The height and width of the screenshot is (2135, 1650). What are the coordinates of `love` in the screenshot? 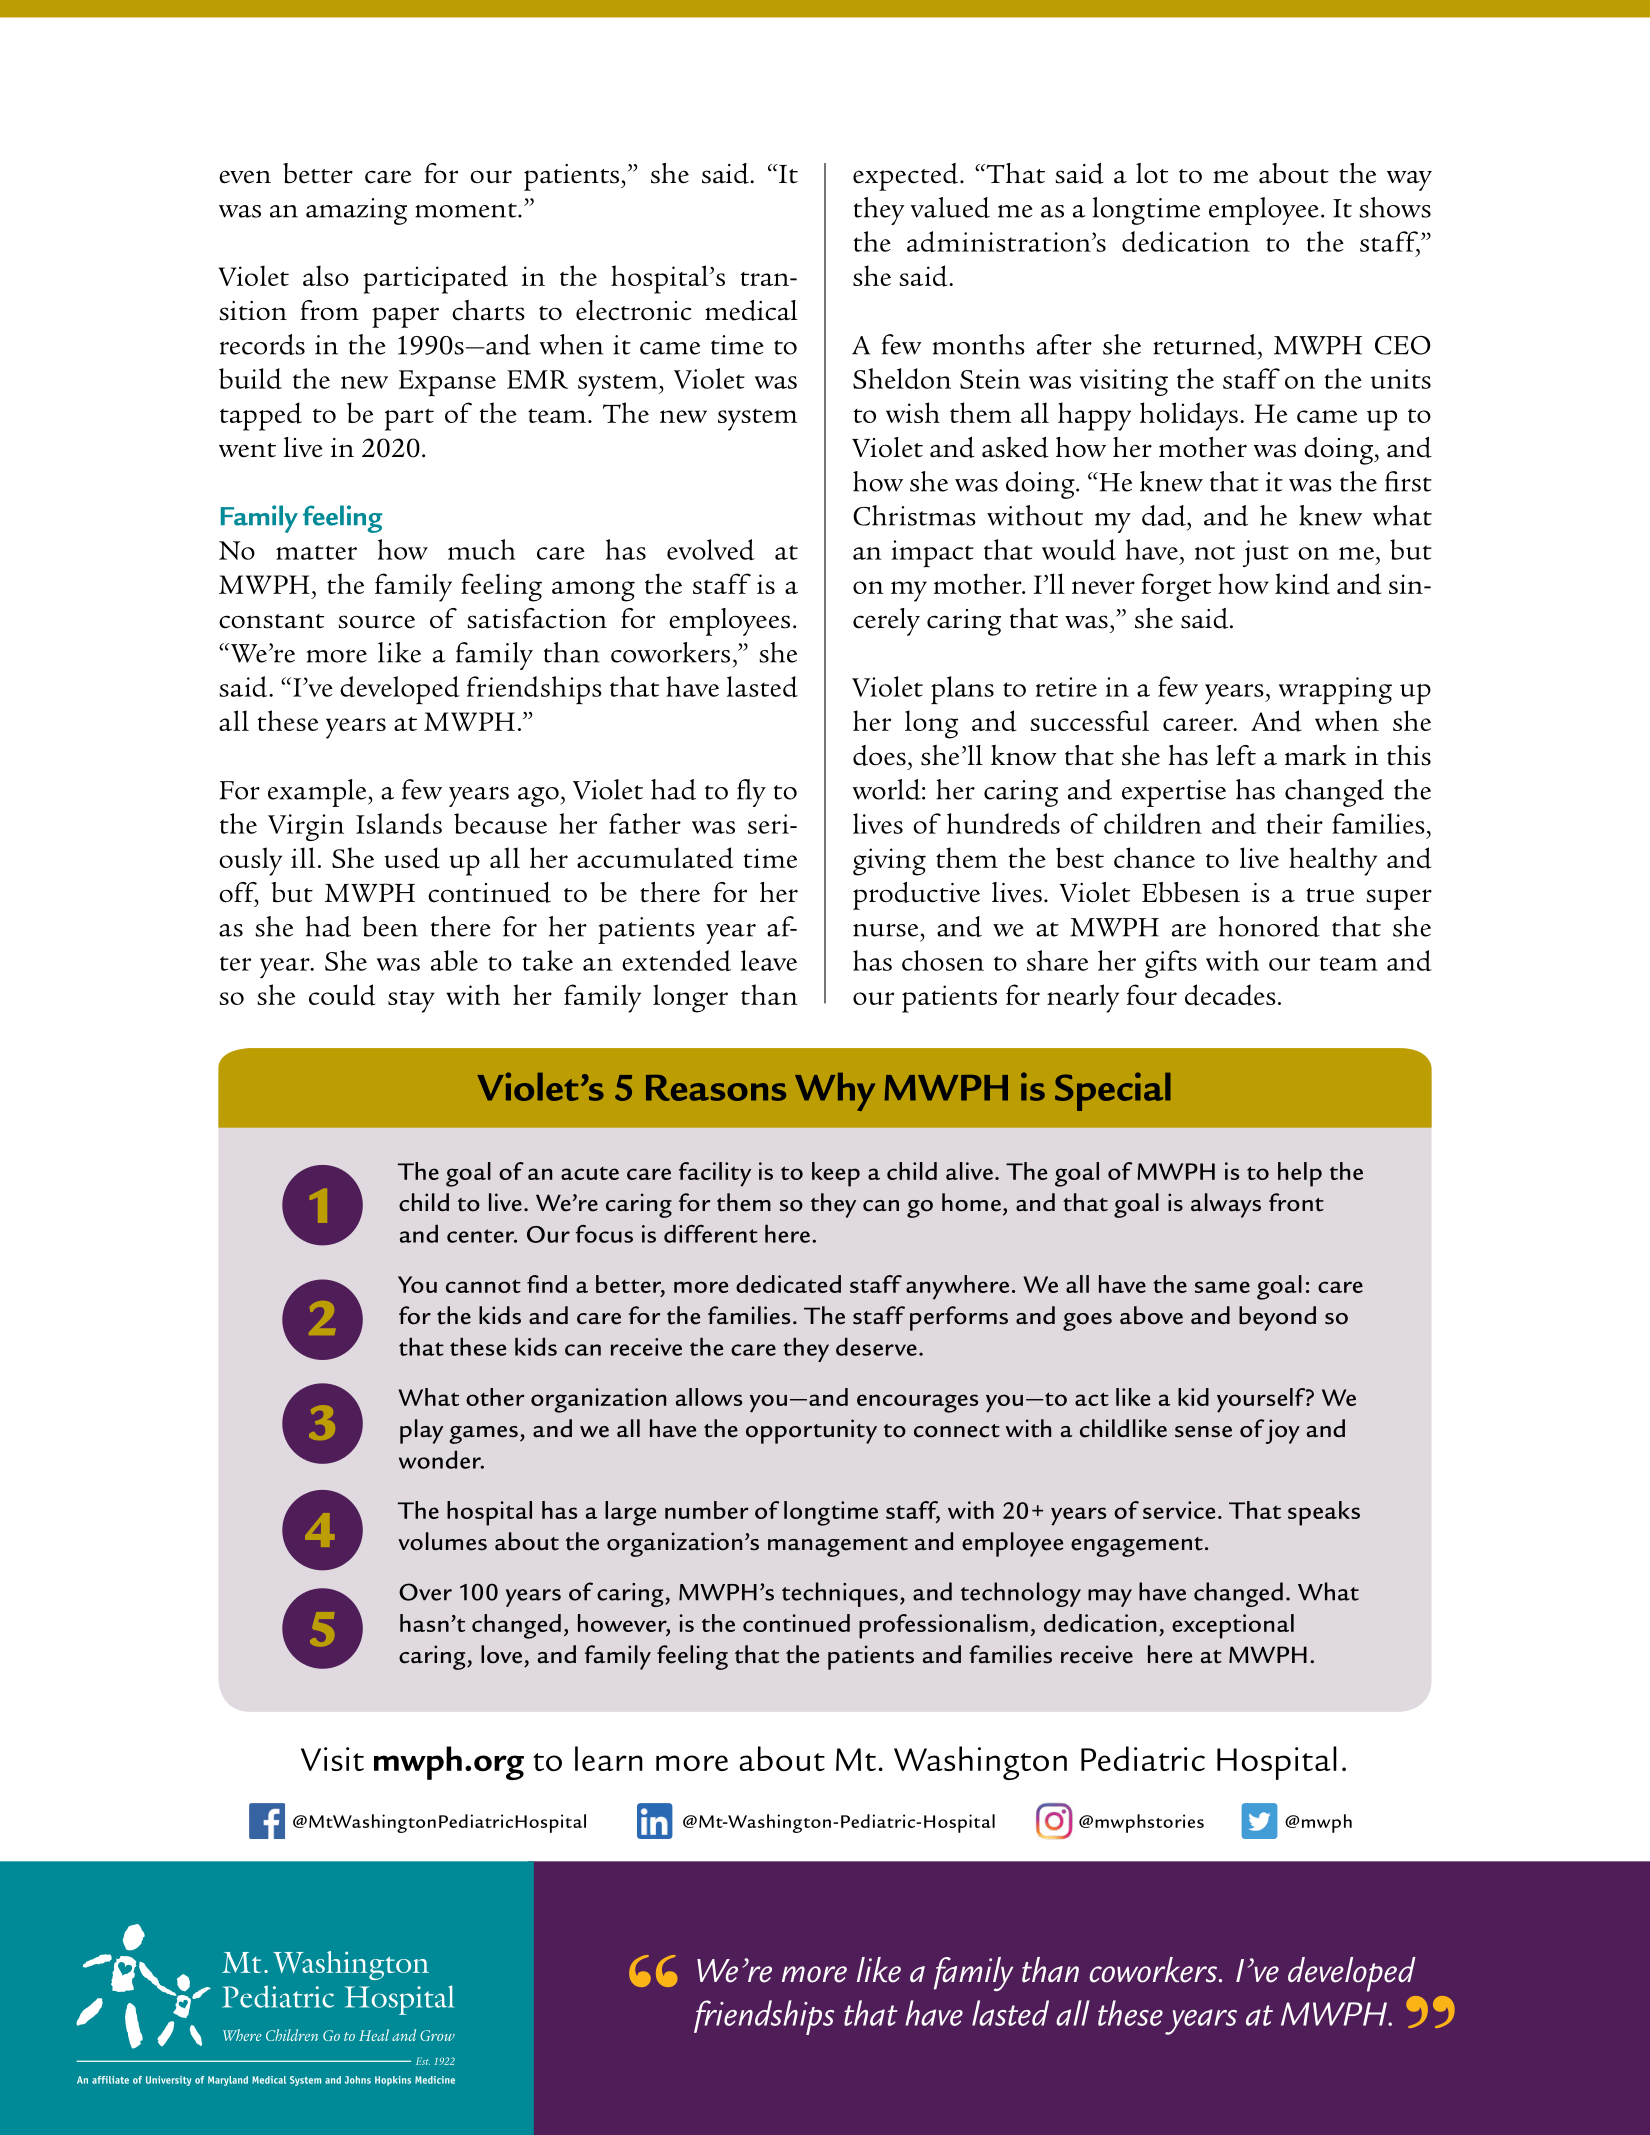 It's located at (501, 1654).
